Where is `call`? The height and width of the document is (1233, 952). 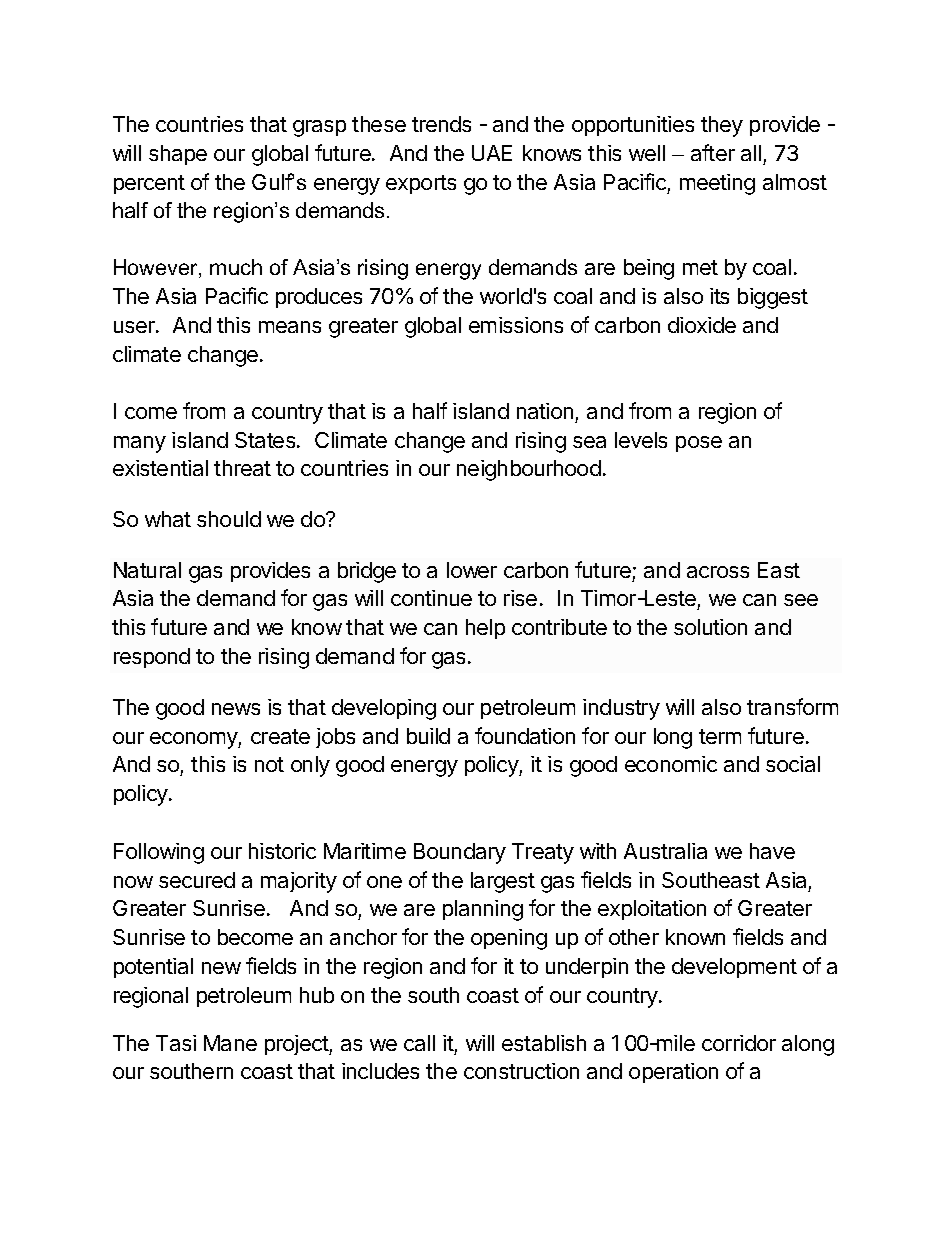
call is located at coordinates (419, 1043).
